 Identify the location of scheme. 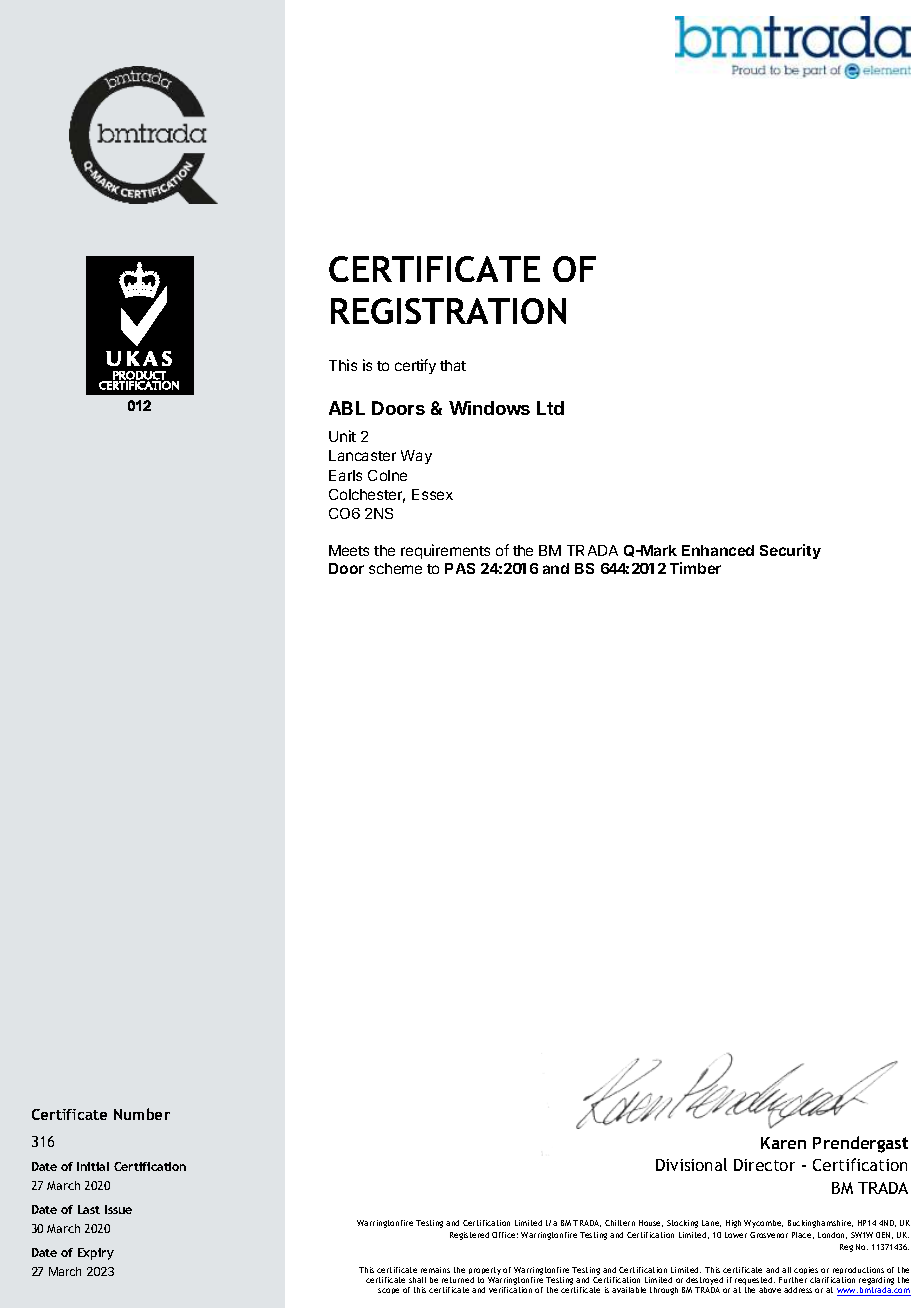
(395, 568).
